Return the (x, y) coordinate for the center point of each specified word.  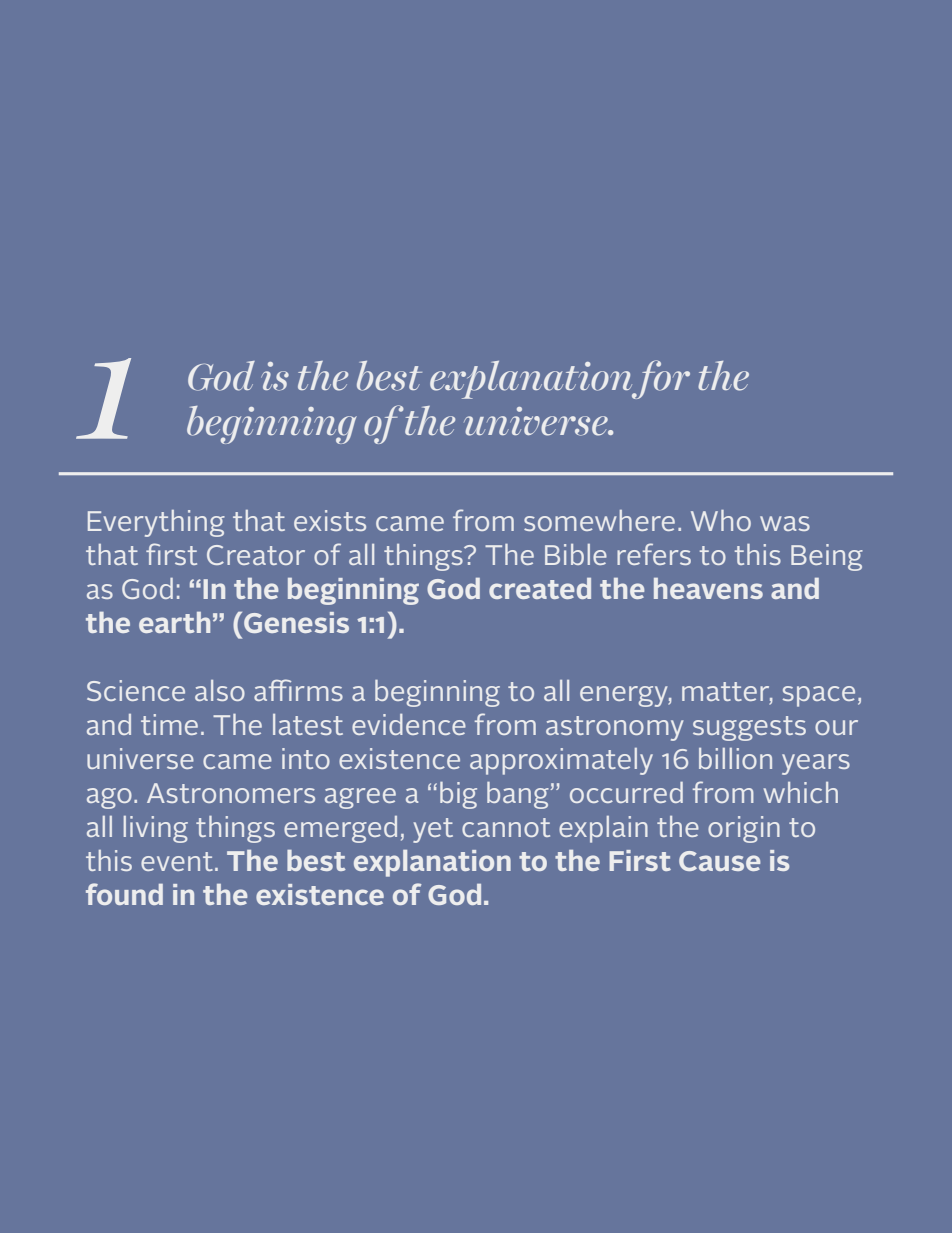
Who (721, 520)
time (169, 724)
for (660, 379)
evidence (409, 724)
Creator (256, 555)
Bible (576, 554)
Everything (156, 523)
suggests (749, 728)
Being (827, 557)
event (177, 861)
